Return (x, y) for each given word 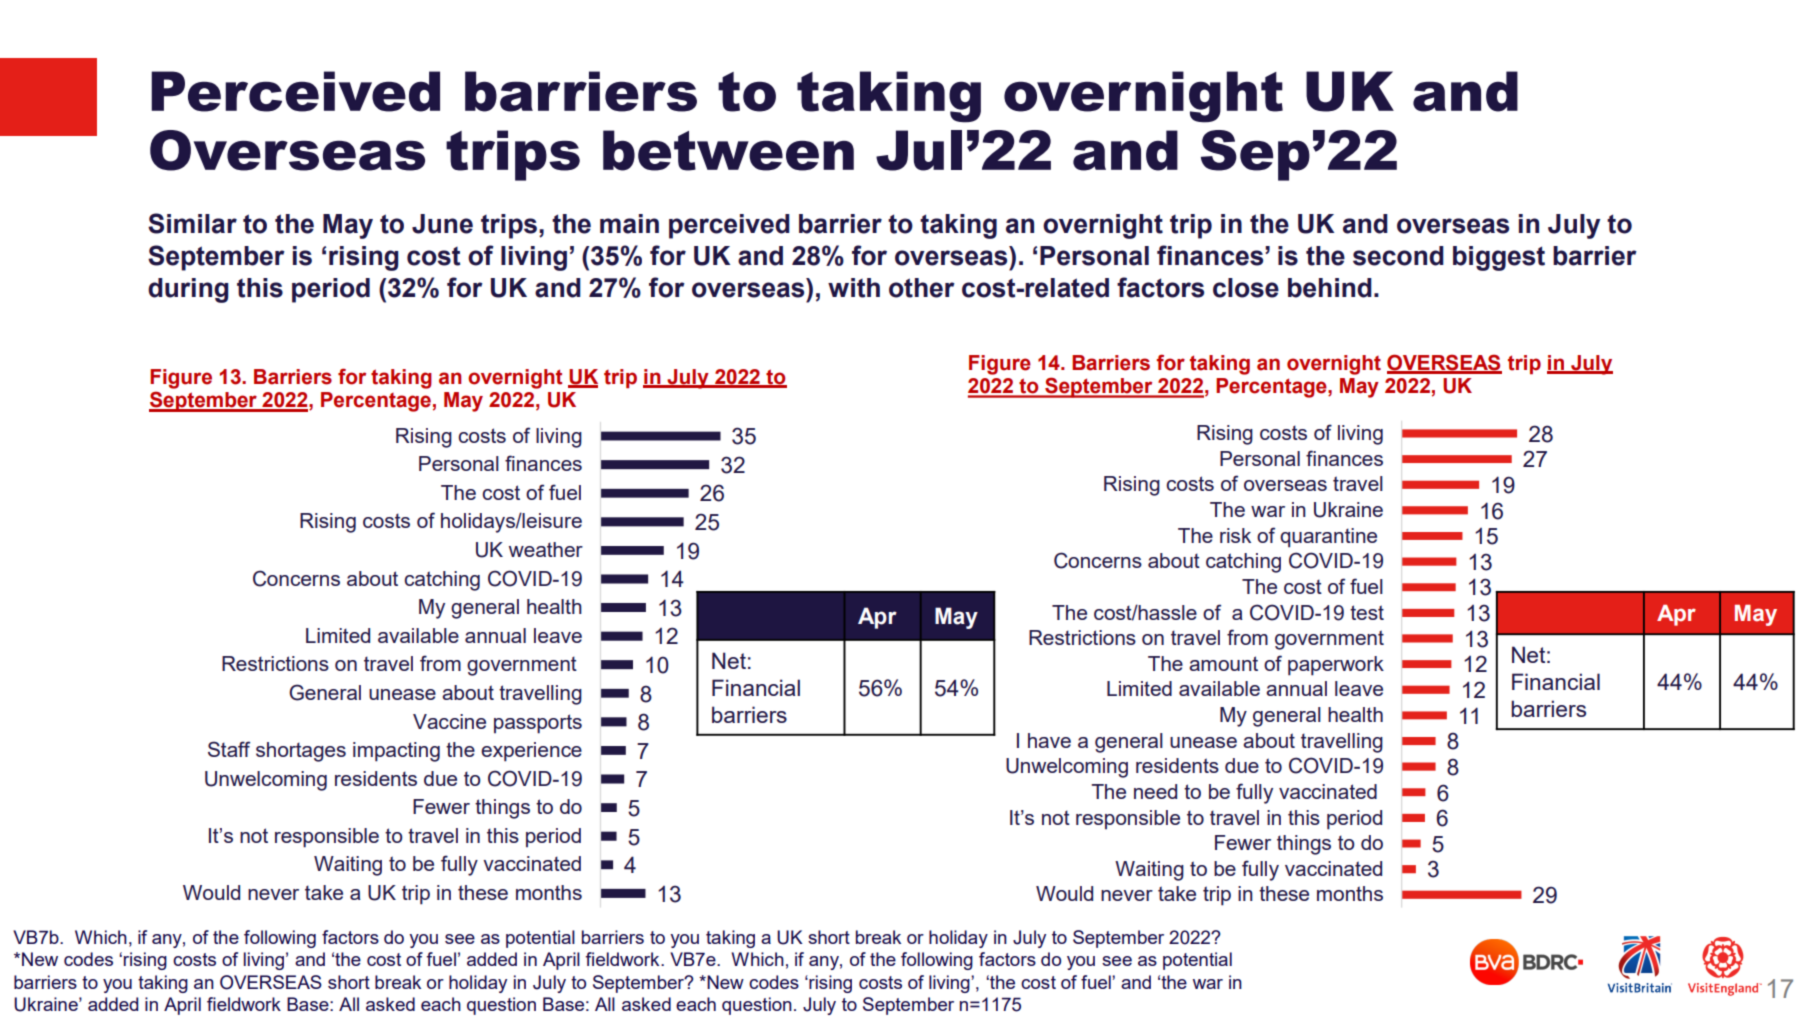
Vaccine (449, 721)
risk (1235, 535)
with (854, 288)
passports (538, 724)
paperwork (1336, 666)
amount (1223, 663)
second (1398, 256)
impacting (396, 752)
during (188, 290)
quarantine (1328, 538)
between (728, 150)
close (1246, 288)
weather (546, 549)
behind (1330, 288)
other (922, 288)
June (442, 224)
